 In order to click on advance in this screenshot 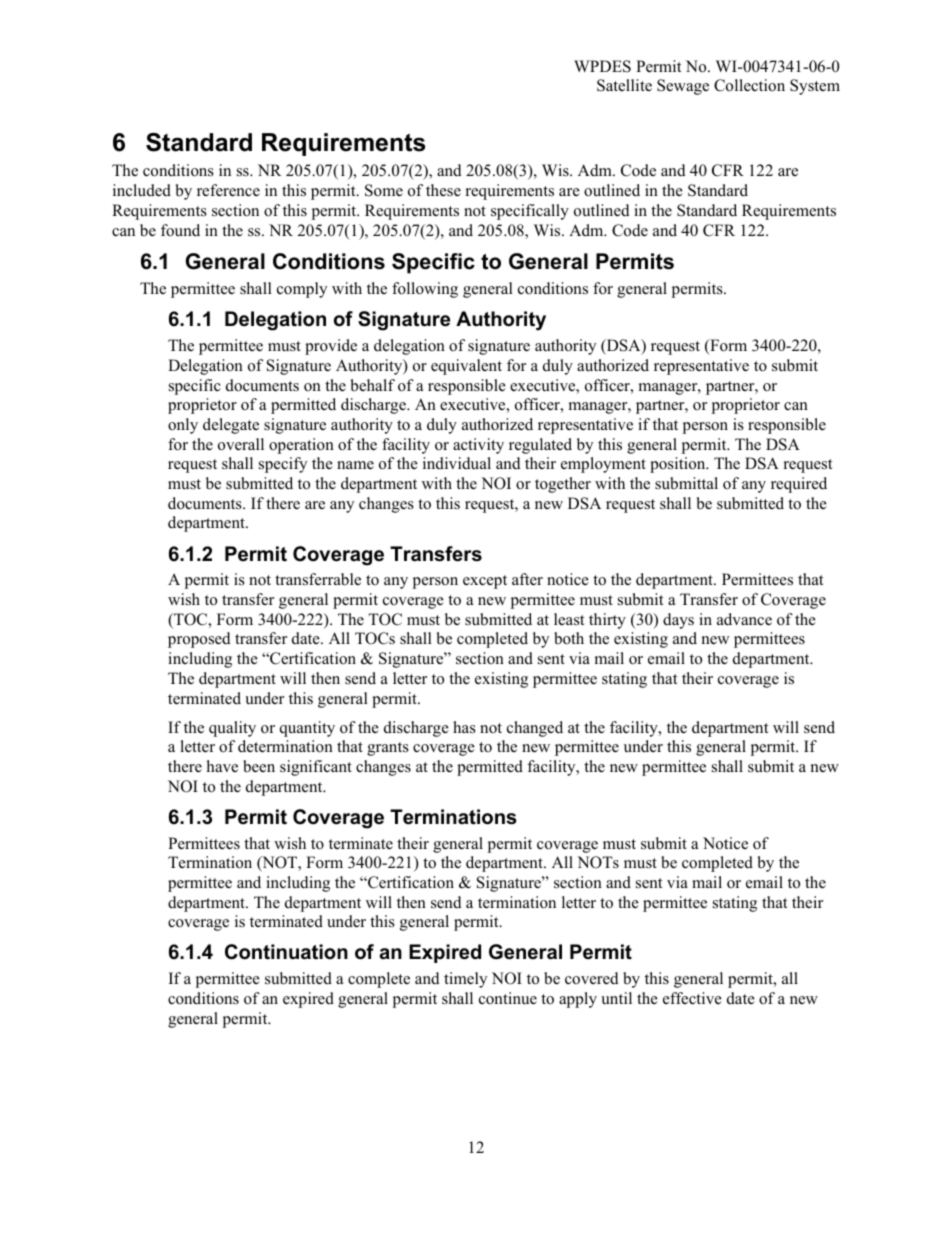, I will do `click(744, 619)`.
